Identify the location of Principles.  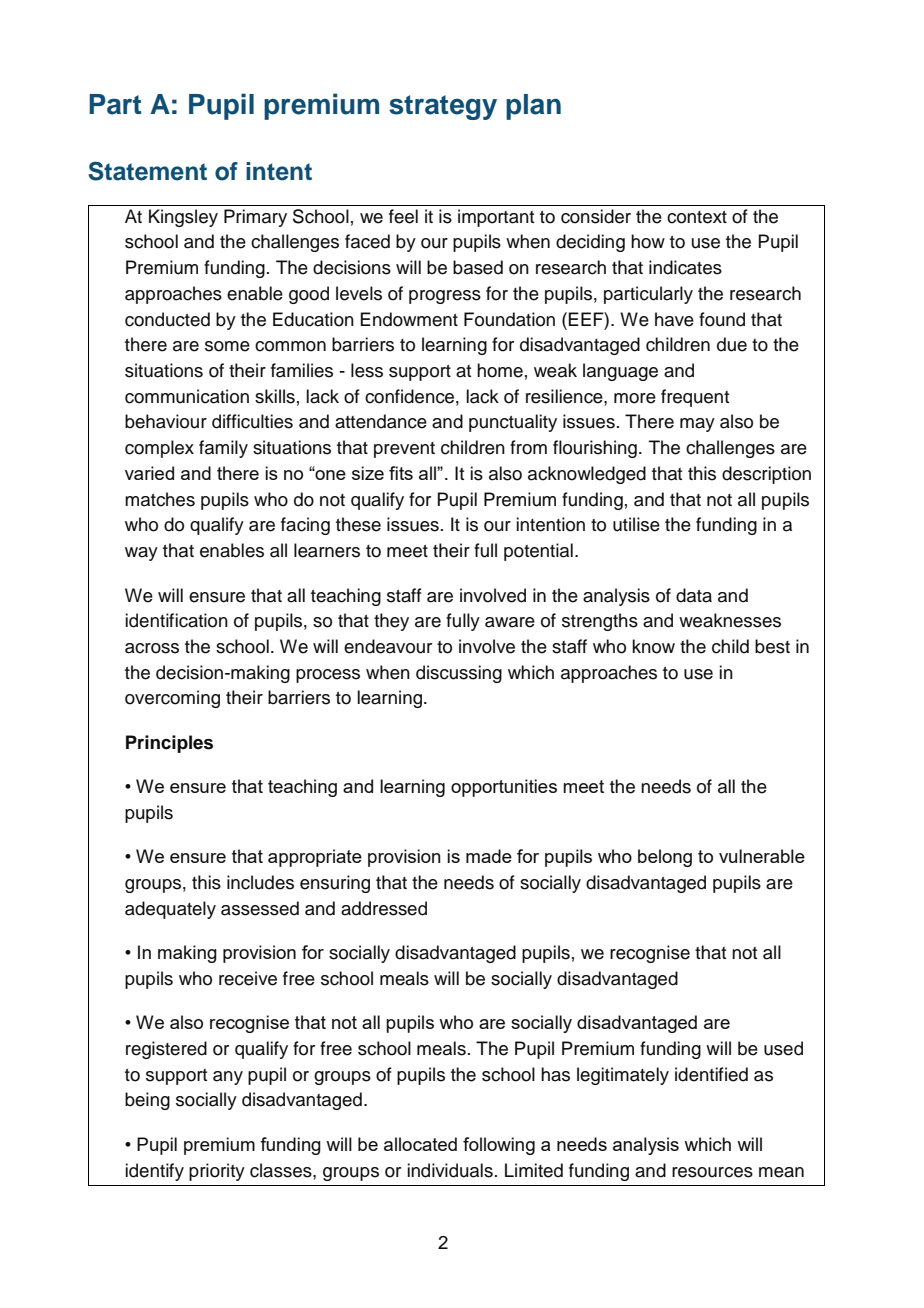
(169, 744).
